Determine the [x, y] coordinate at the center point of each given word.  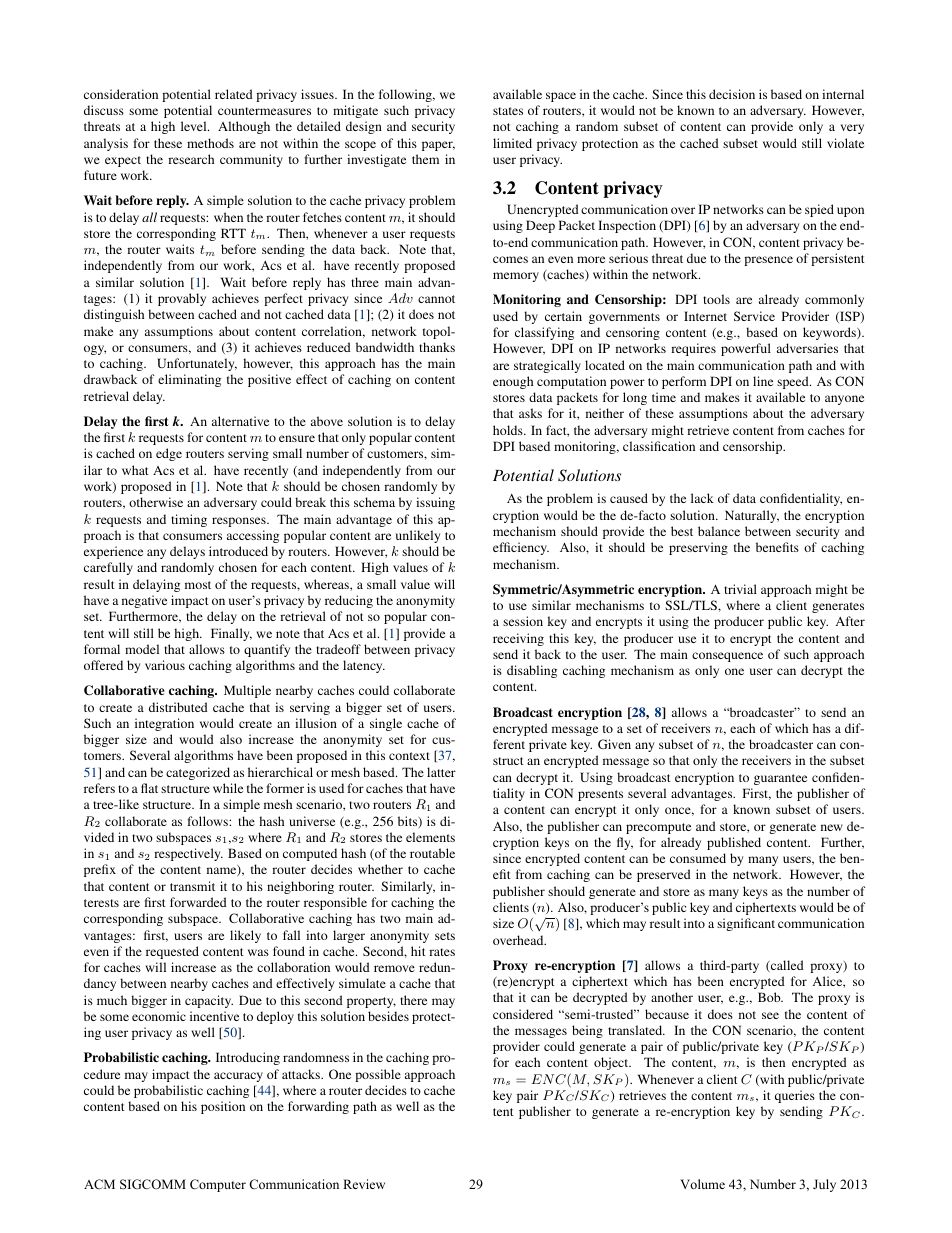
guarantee [780, 779]
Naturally [752, 516]
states [508, 111]
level [195, 126]
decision [732, 94]
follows [208, 821]
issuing [435, 503]
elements [430, 837]
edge [169, 454]
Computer [218, 1185]
